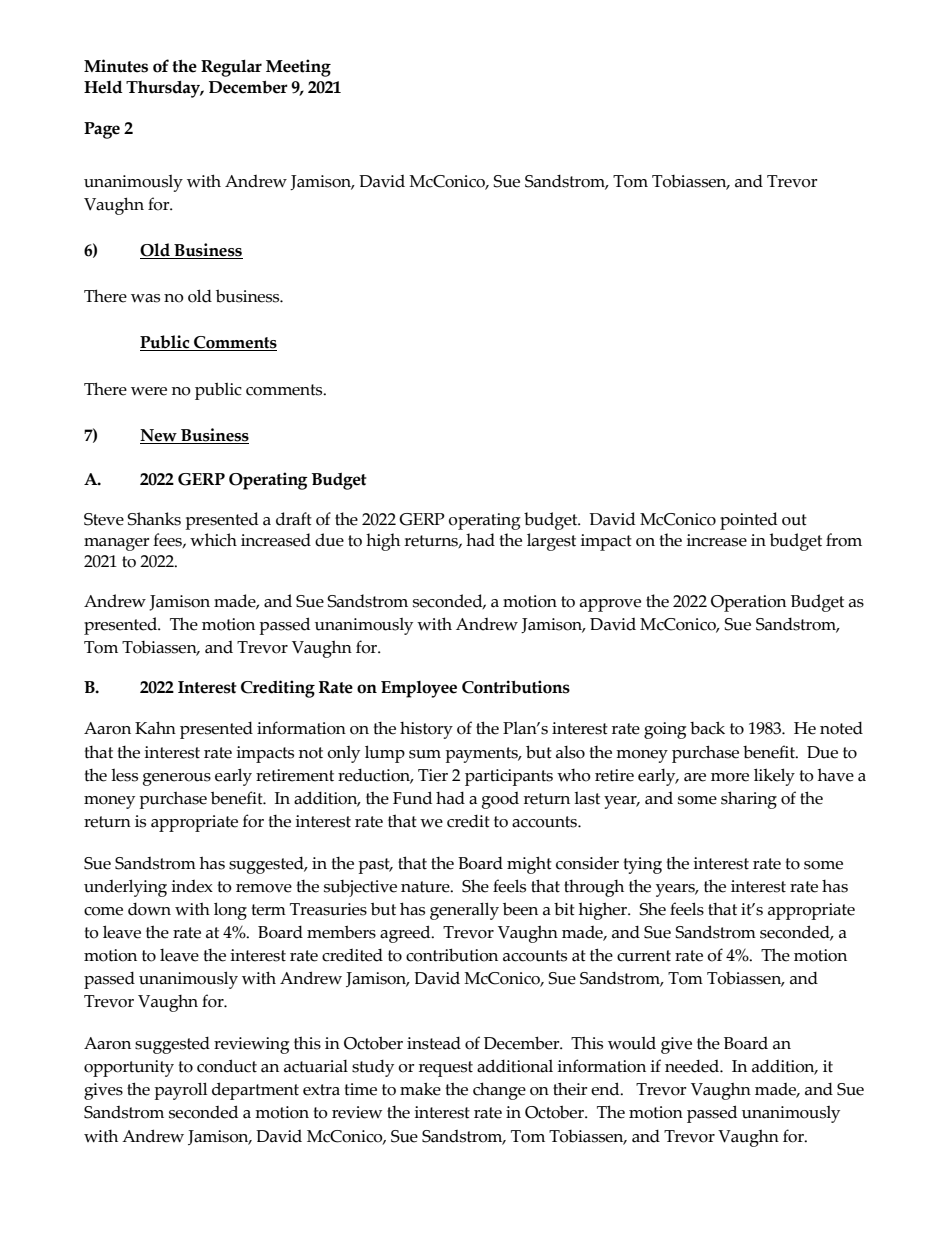 This screenshot has height=1233, width=952. Describe the element at coordinates (298, 68) in the screenshot. I see `Meeting` at that location.
